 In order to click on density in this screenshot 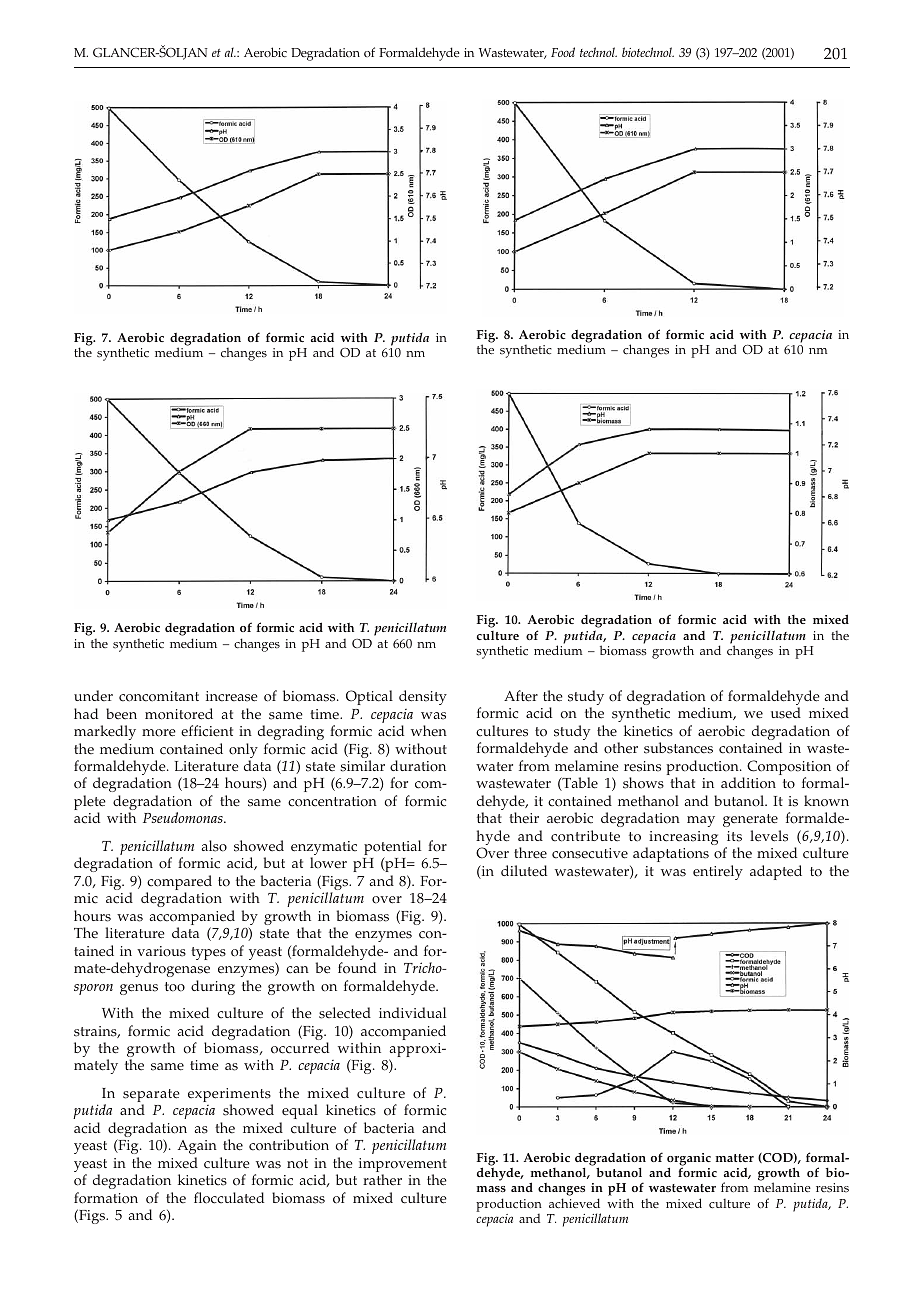, I will do `click(423, 697)`.
